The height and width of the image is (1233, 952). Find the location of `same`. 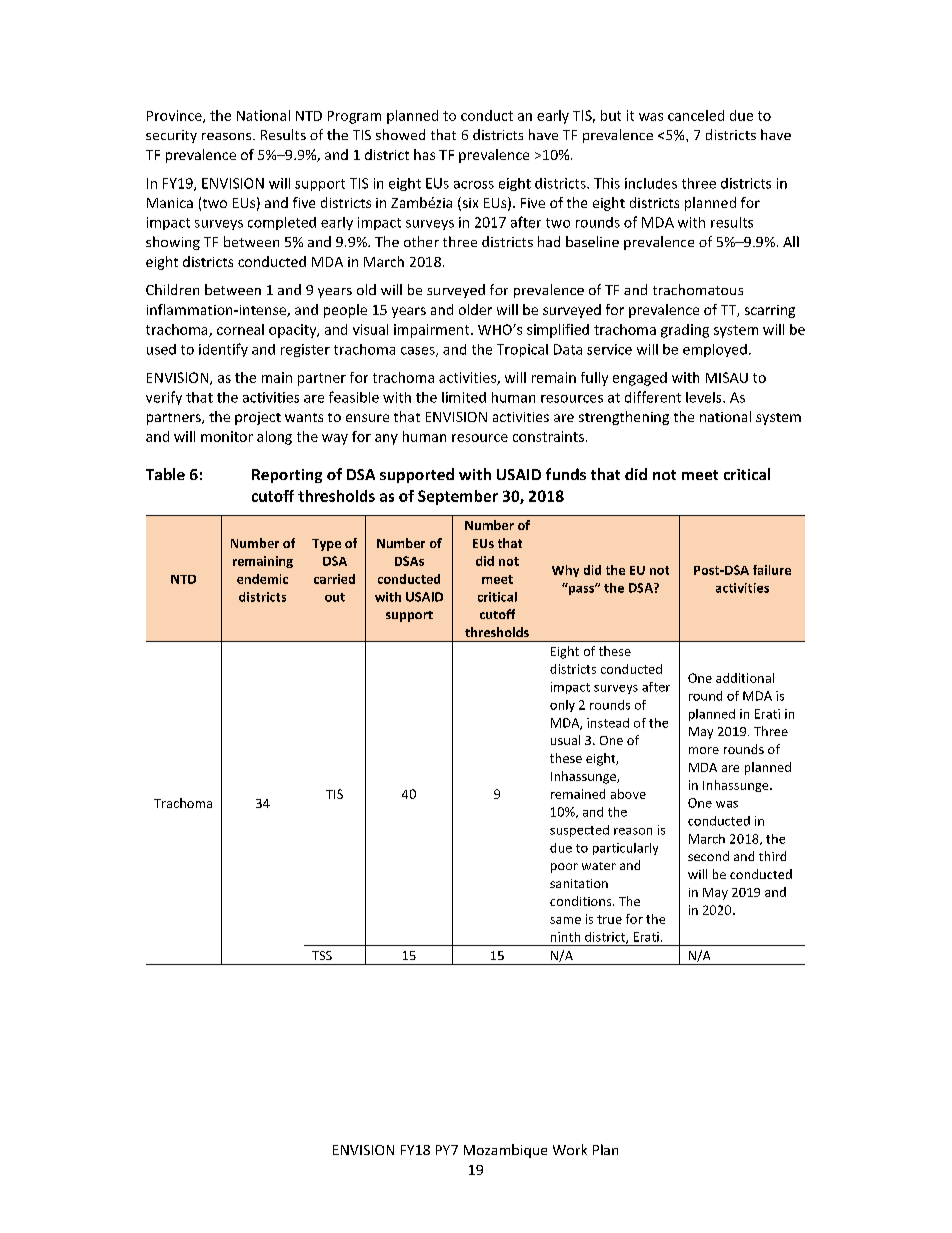

same is located at coordinates (565, 920).
